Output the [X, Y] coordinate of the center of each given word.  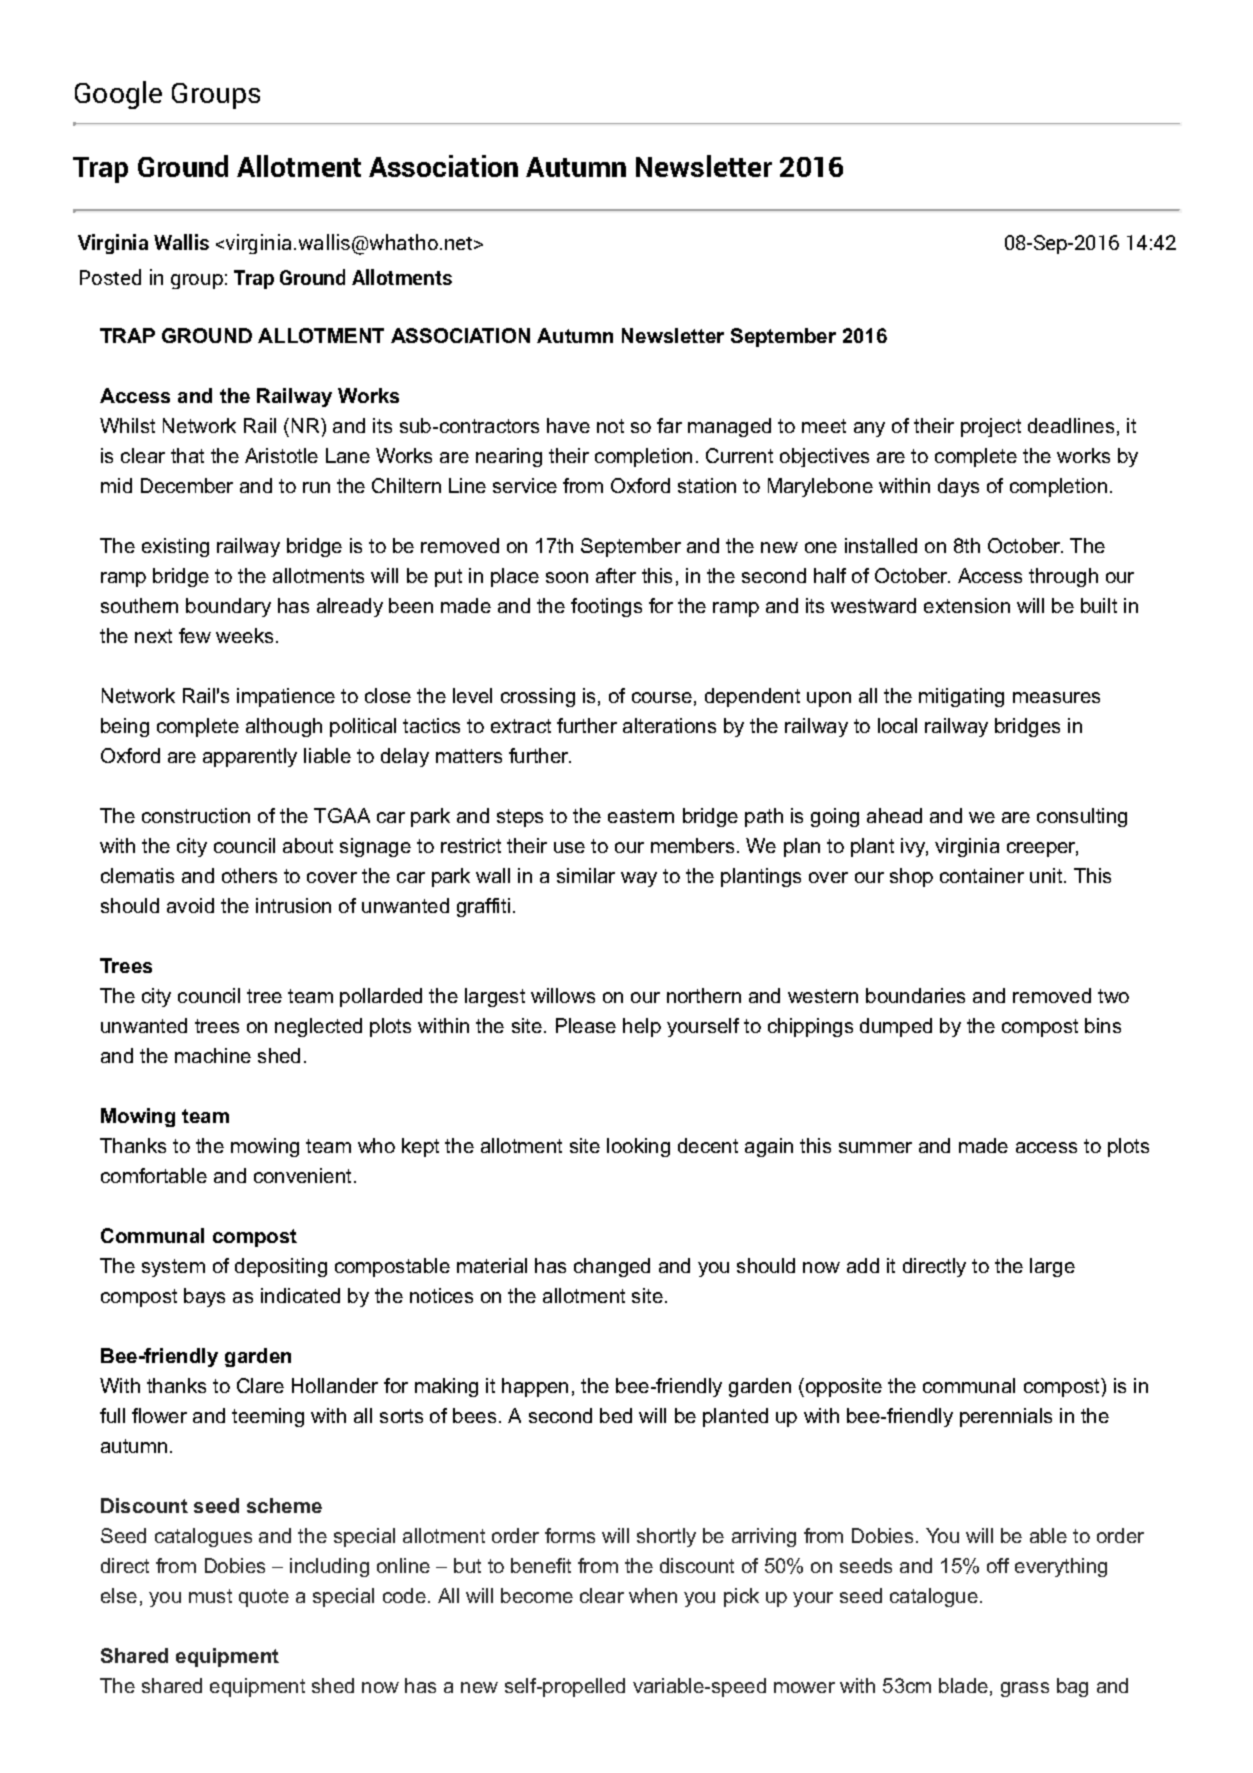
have [568, 425]
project [991, 427]
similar [586, 875]
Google [118, 95]
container [982, 875]
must [210, 1596]
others [249, 875]
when [653, 1595]
